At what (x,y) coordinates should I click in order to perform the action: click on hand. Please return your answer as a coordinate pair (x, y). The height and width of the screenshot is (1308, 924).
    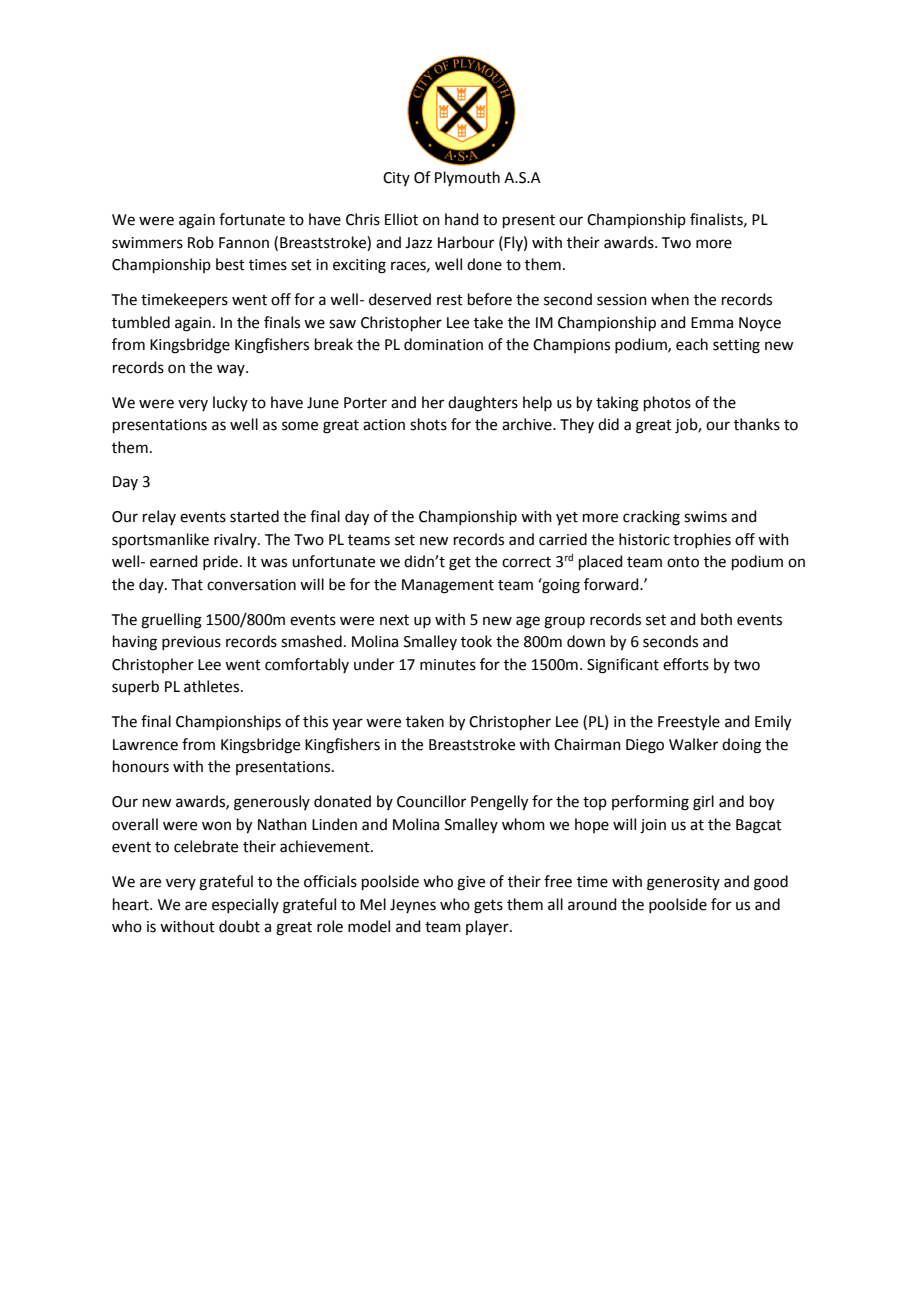
    Looking at the image, I should click on (462, 219).
